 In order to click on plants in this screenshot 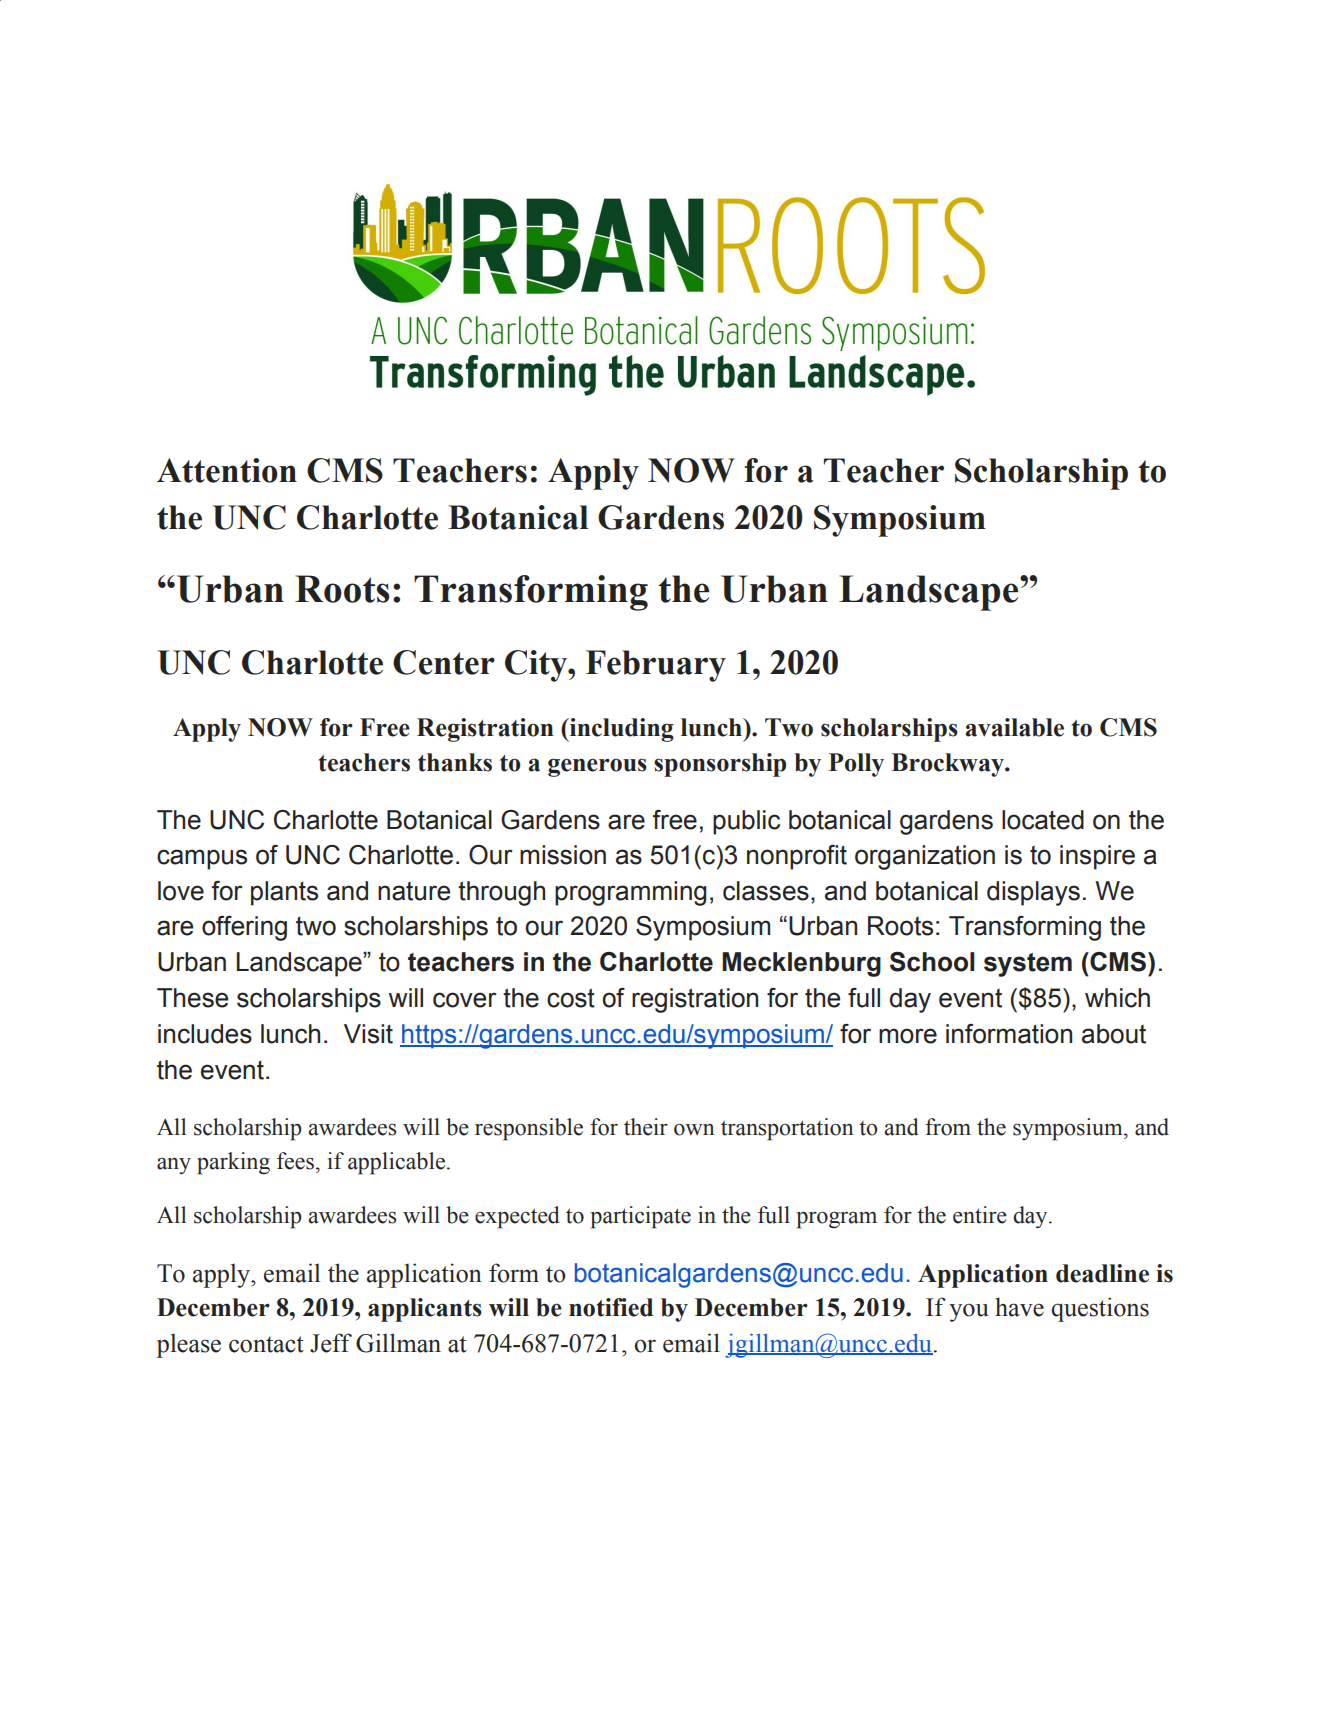, I will do `click(284, 893)`.
